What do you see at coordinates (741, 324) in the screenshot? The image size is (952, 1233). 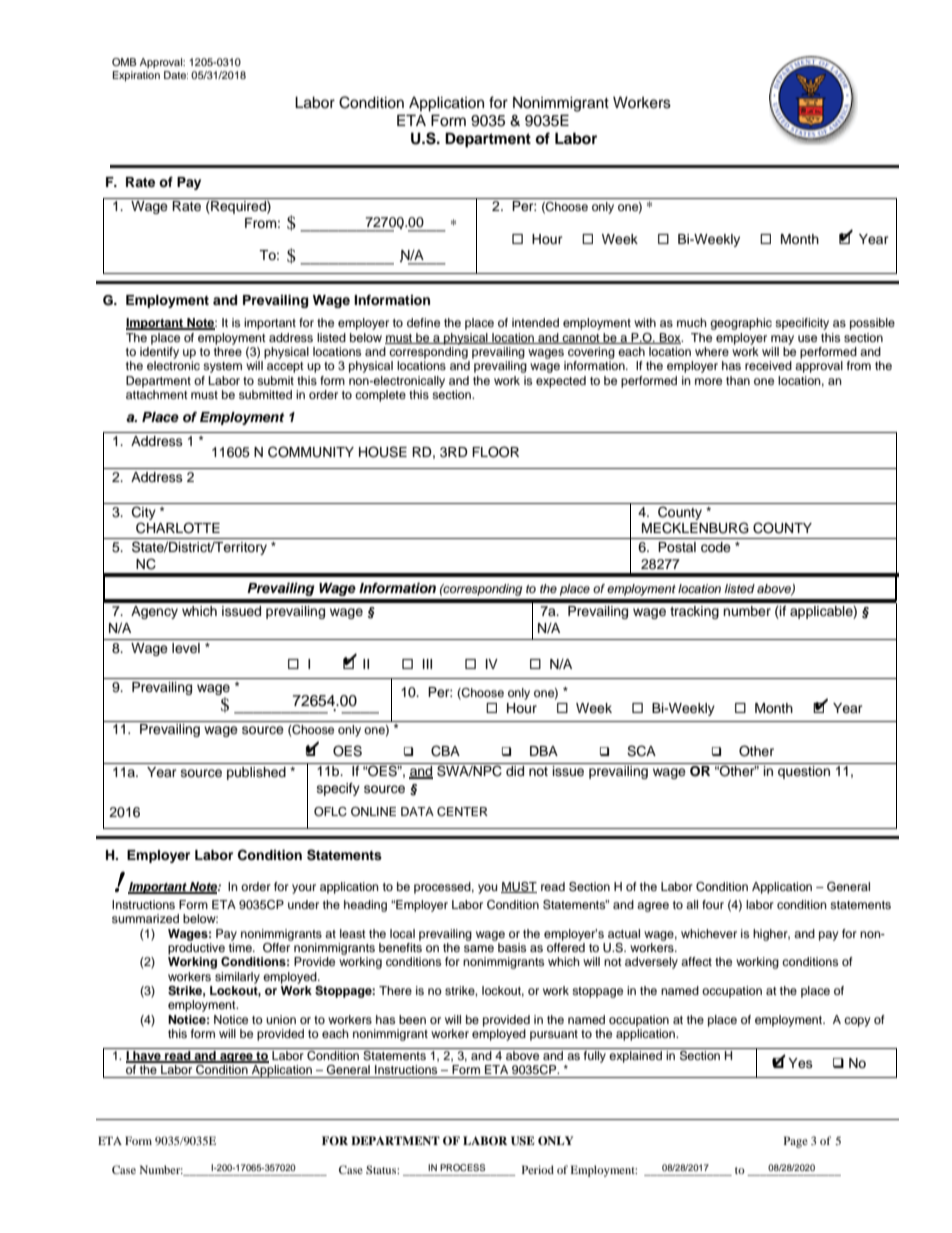 I see `geographic` at bounding box center [741, 324].
